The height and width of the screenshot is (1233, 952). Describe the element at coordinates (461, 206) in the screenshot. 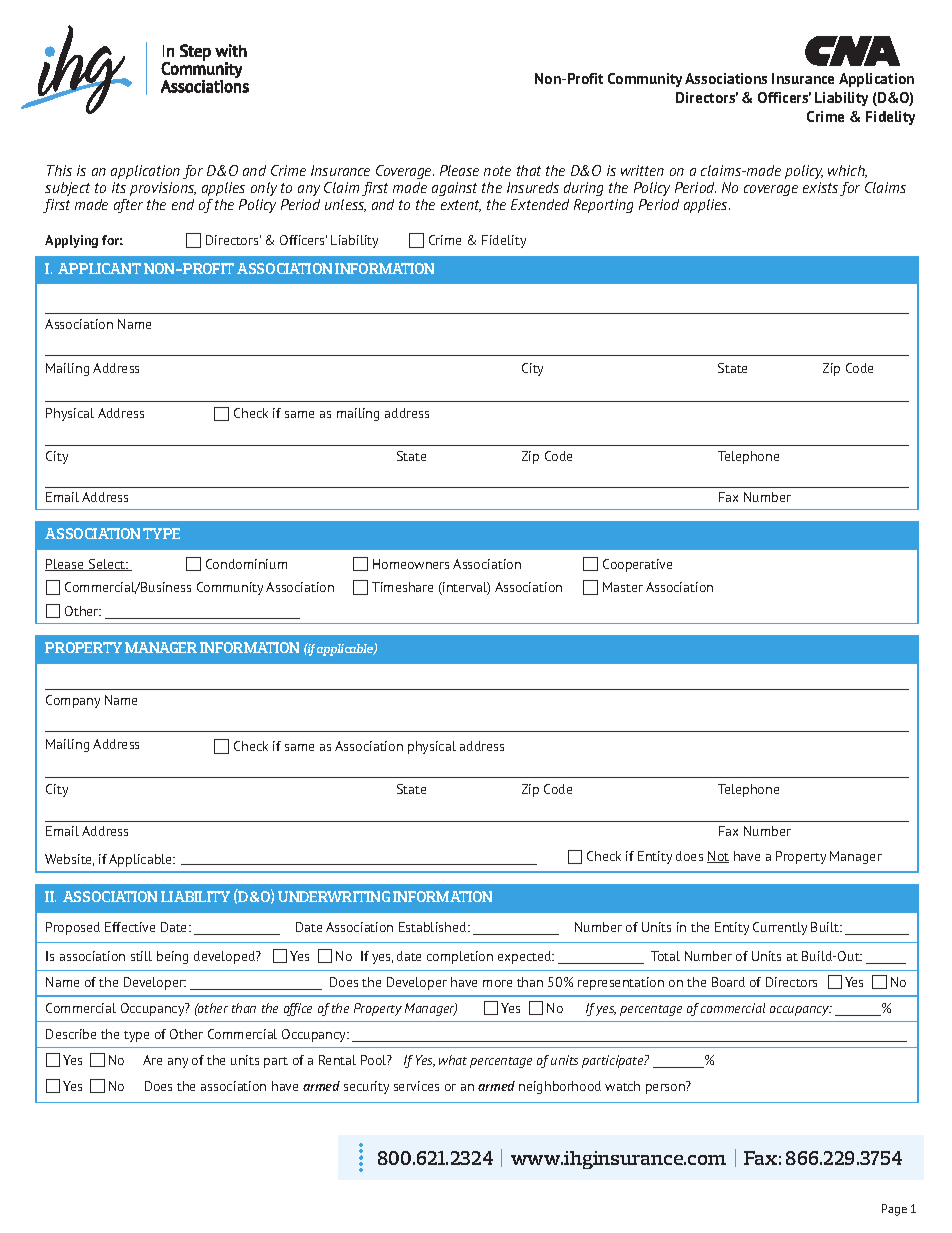

I see `extent` at that location.
